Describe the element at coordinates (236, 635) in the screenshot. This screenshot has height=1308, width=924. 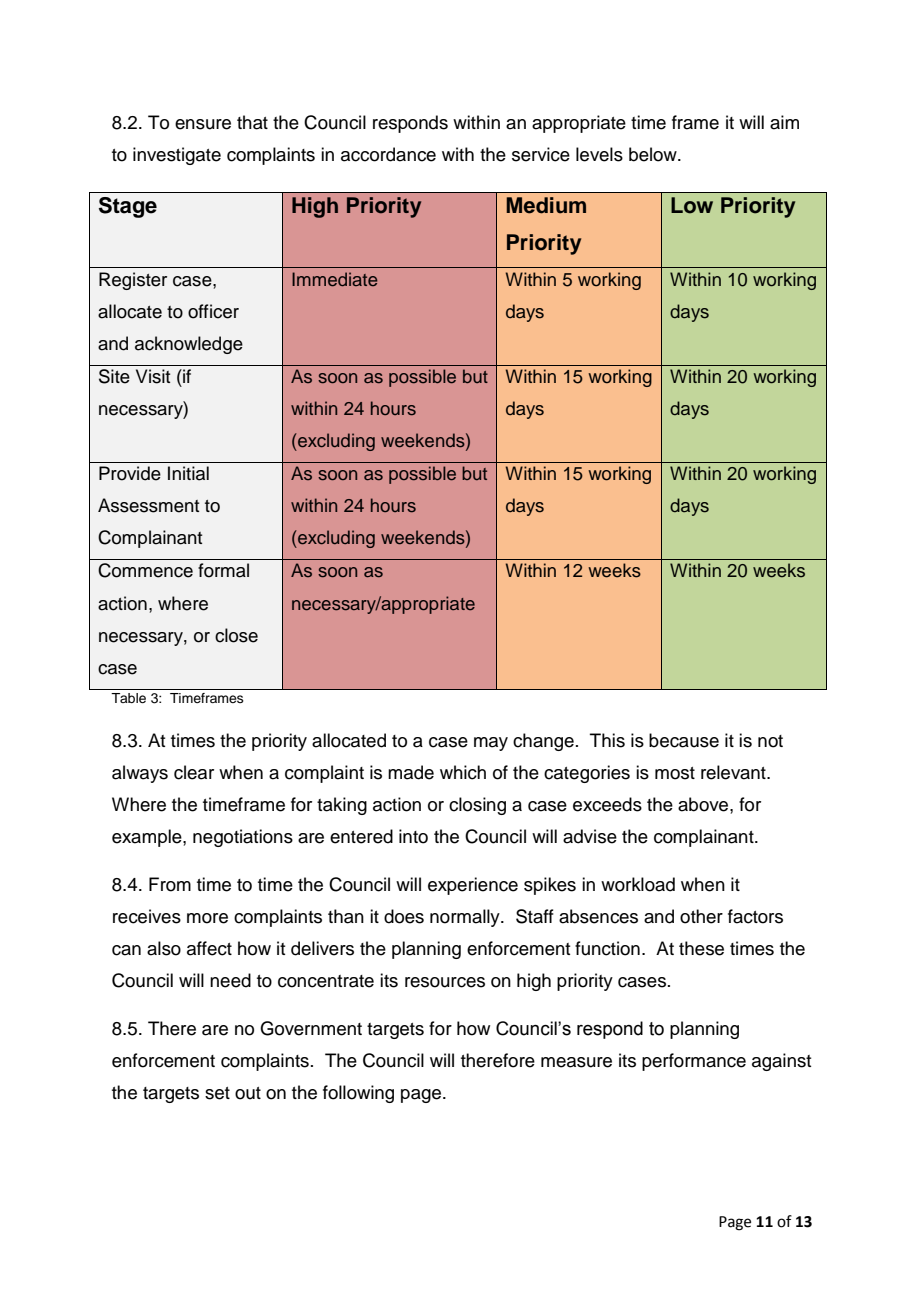
I see `close` at that location.
